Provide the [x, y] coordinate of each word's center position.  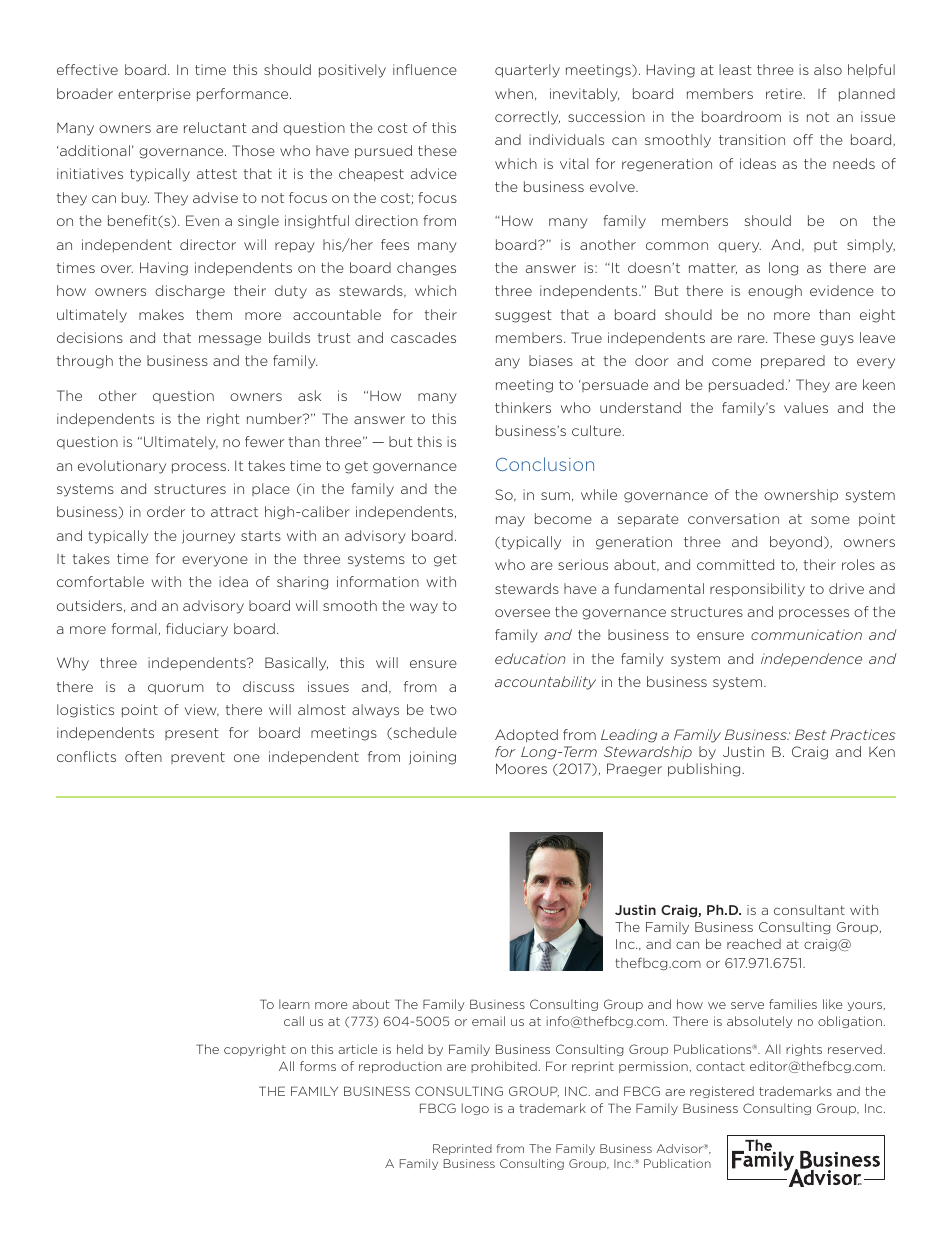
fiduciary [197, 630]
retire [785, 93]
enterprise [154, 95]
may [510, 521]
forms [318, 1066]
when [514, 93]
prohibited [504, 1067]
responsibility [757, 590]
